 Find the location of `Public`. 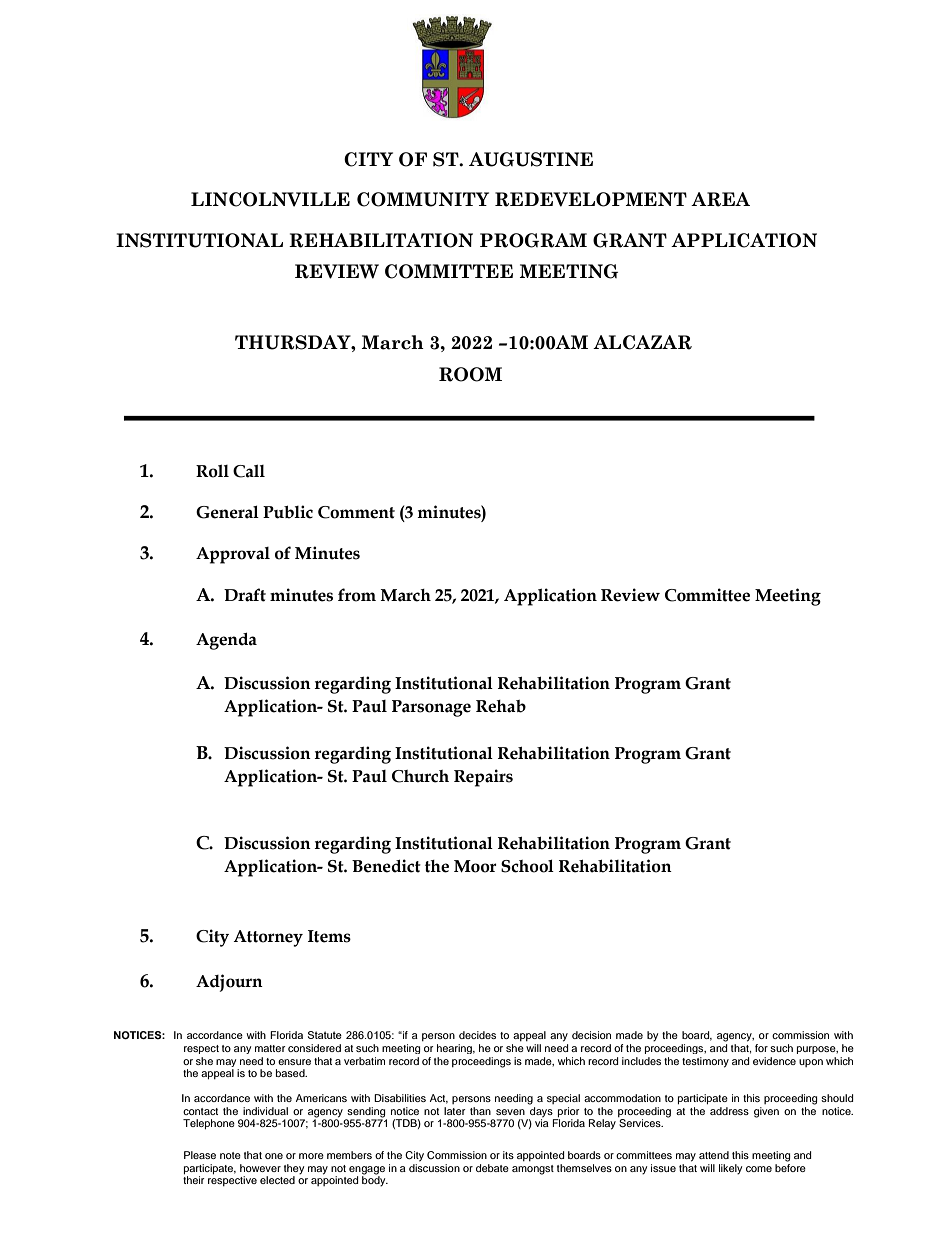

Public is located at coordinates (288, 512).
